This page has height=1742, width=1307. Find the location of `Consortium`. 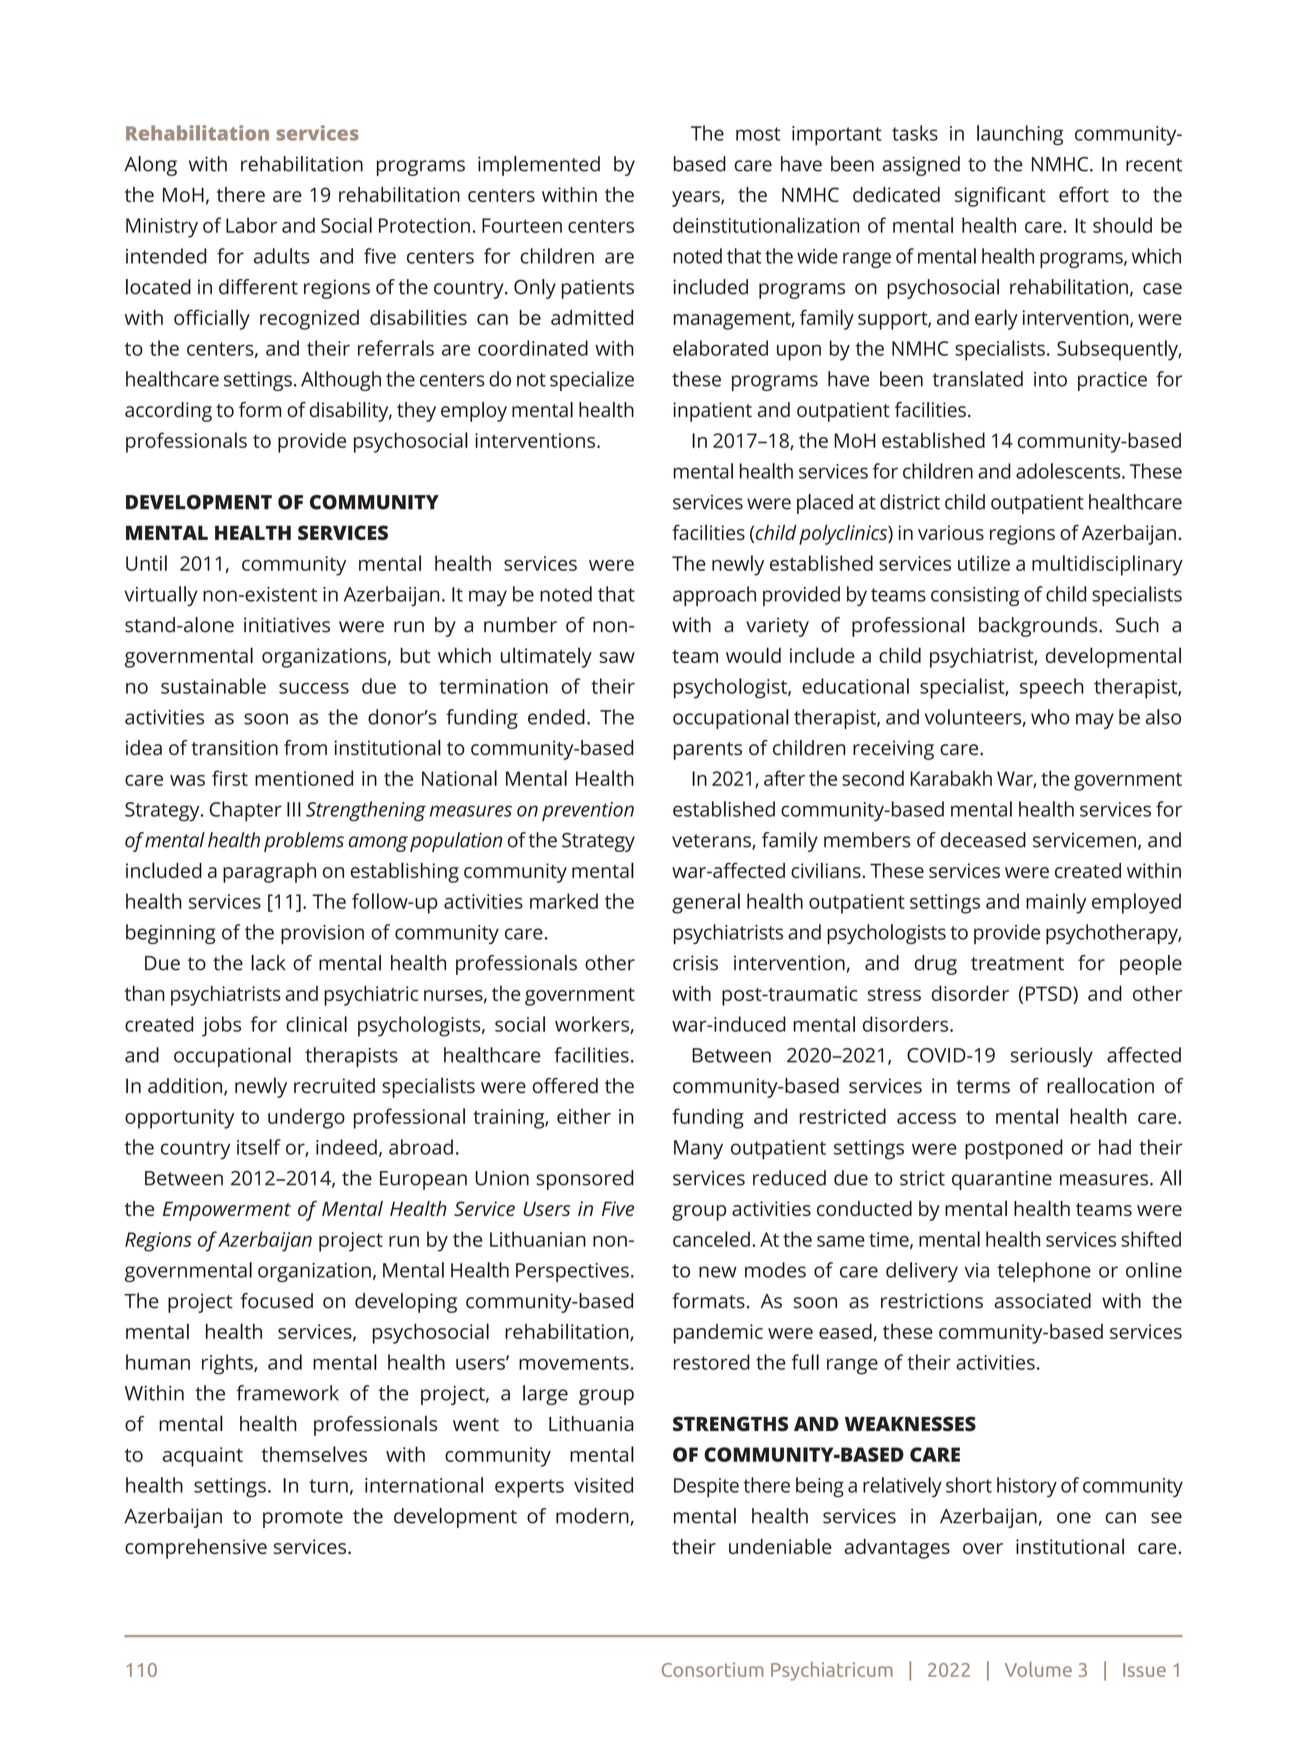

Consortium is located at coordinates (712, 1669).
